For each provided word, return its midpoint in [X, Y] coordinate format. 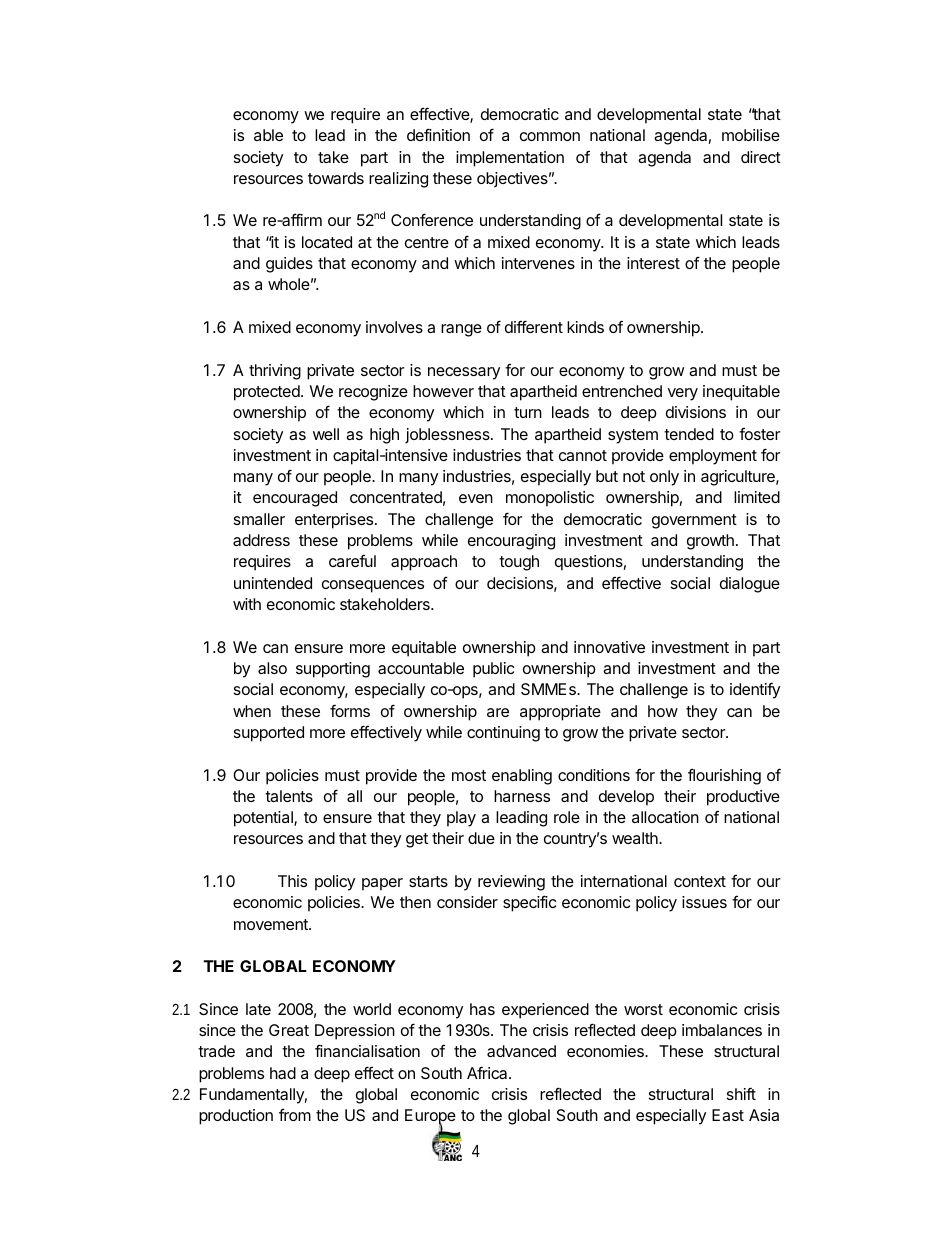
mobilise [751, 135]
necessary [464, 373]
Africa [488, 1072]
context [700, 881]
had [283, 1073]
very [683, 394]
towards [336, 178]
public [493, 670]
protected [268, 393]
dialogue [750, 585]
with [247, 604]
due [481, 838]
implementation [510, 159]
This [292, 881]
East [728, 1115]
